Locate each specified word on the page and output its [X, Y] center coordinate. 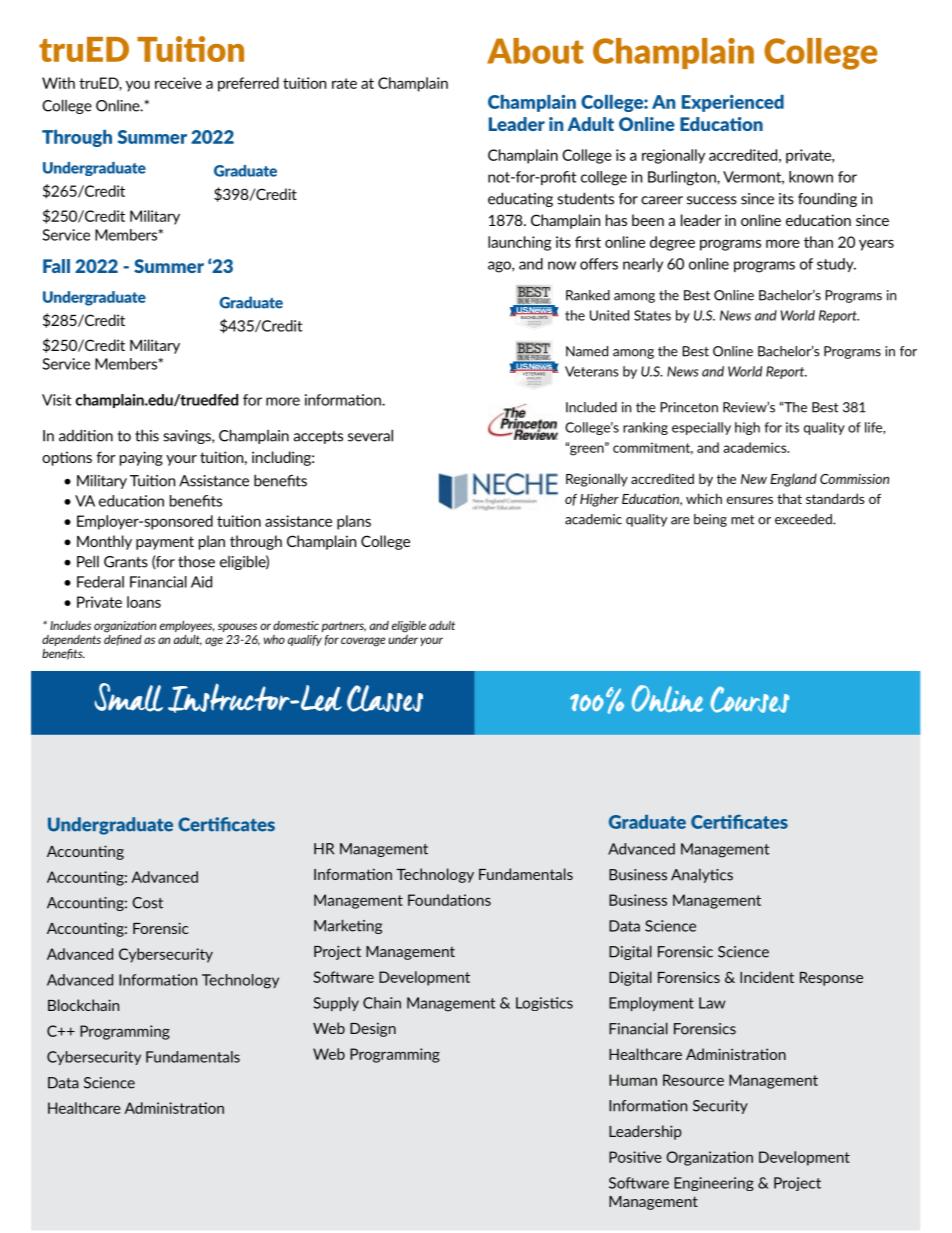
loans [144, 602]
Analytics [702, 876]
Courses [749, 699]
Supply [336, 1004]
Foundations [449, 900]
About [535, 51]
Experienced [733, 103]
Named [587, 351]
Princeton [689, 407]
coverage [363, 642]
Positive [635, 1157]
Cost [147, 903]
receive [178, 83]
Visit [57, 400]
